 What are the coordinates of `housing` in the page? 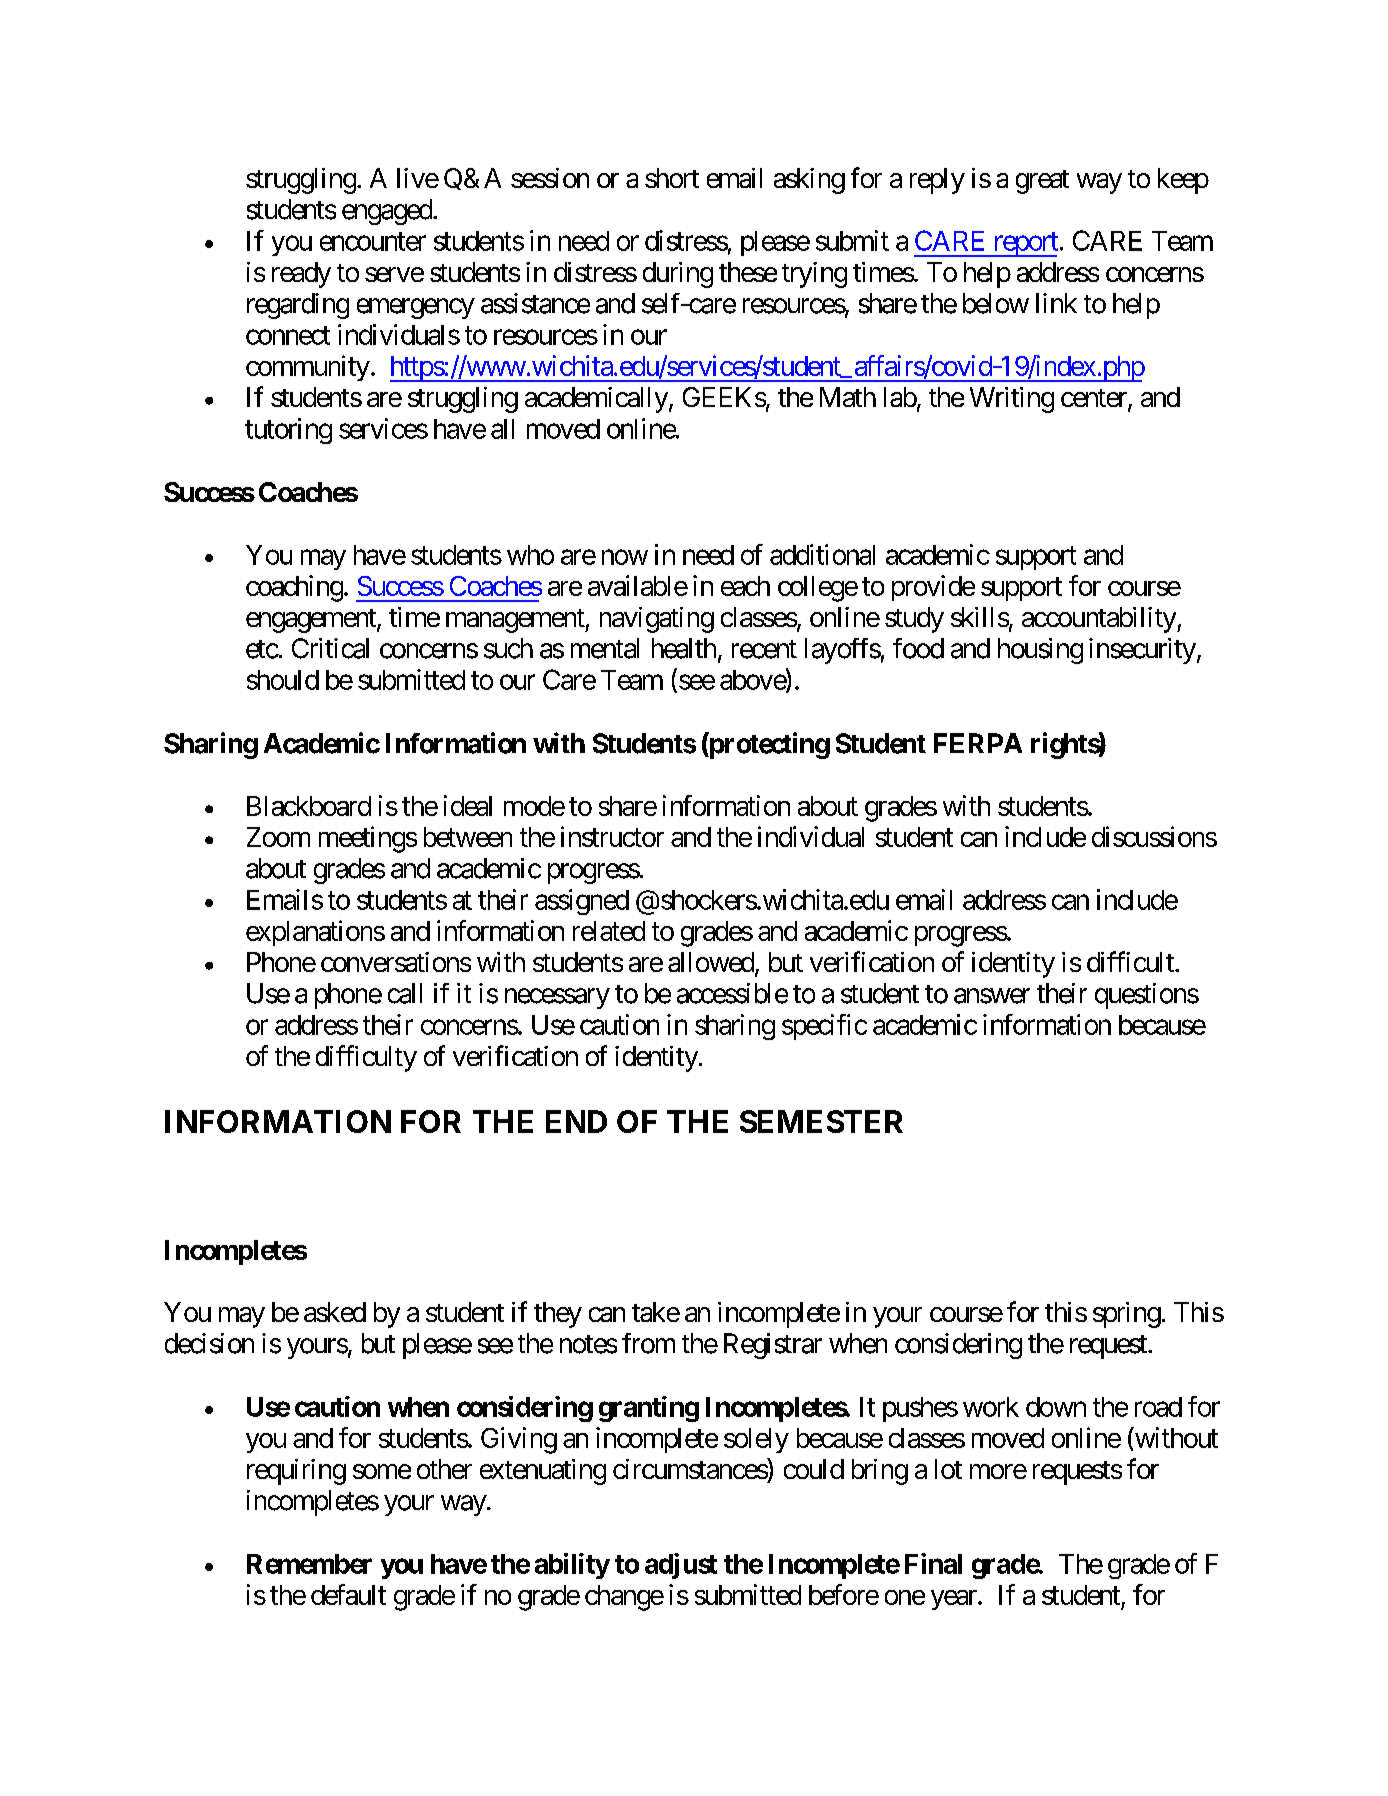 It's located at (1040, 651).
